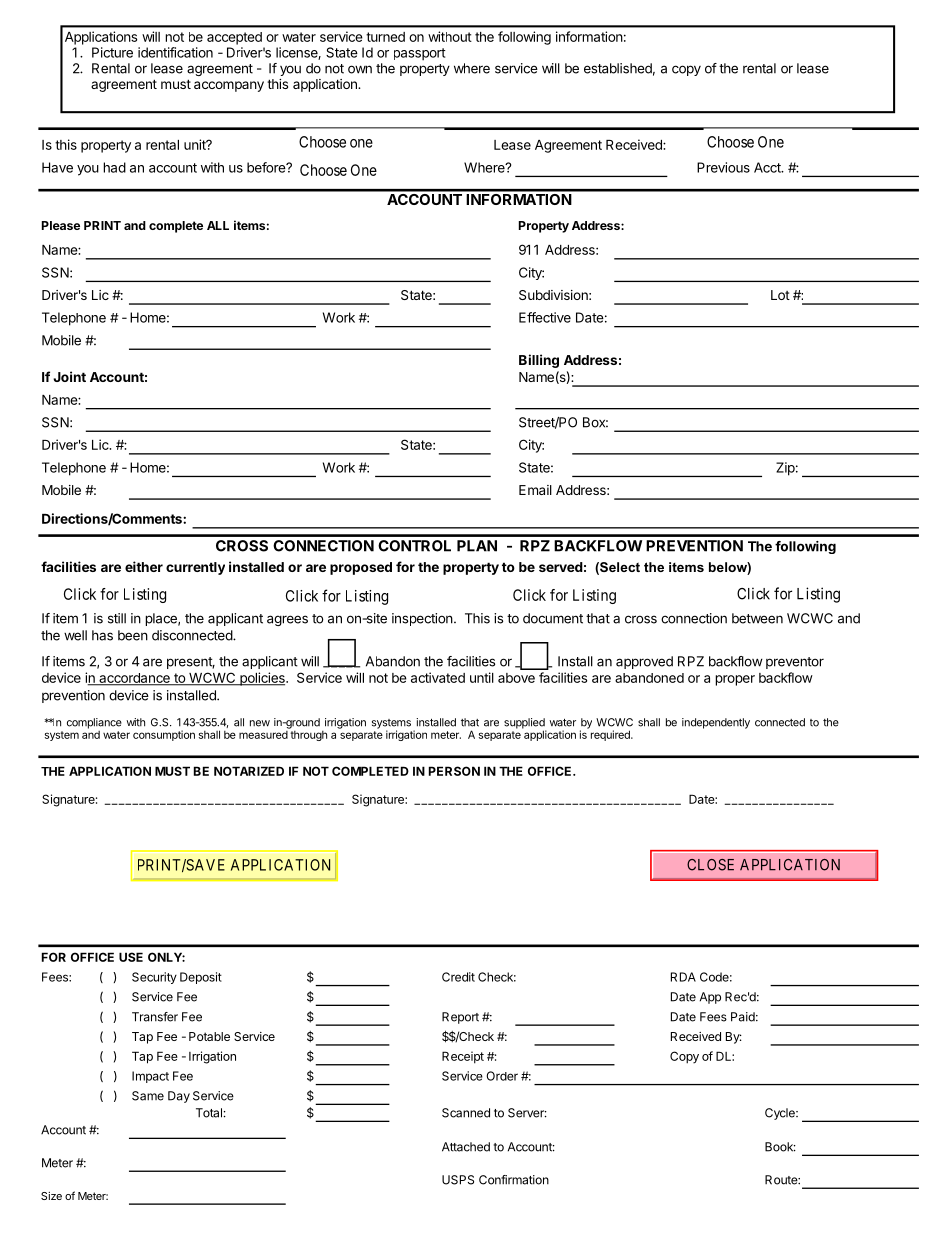 The height and width of the screenshot is (1233, 952). What do you see at coordinates (164, 735) in the screenshot?
I see `consumption` at bounding box center [164, 735].
